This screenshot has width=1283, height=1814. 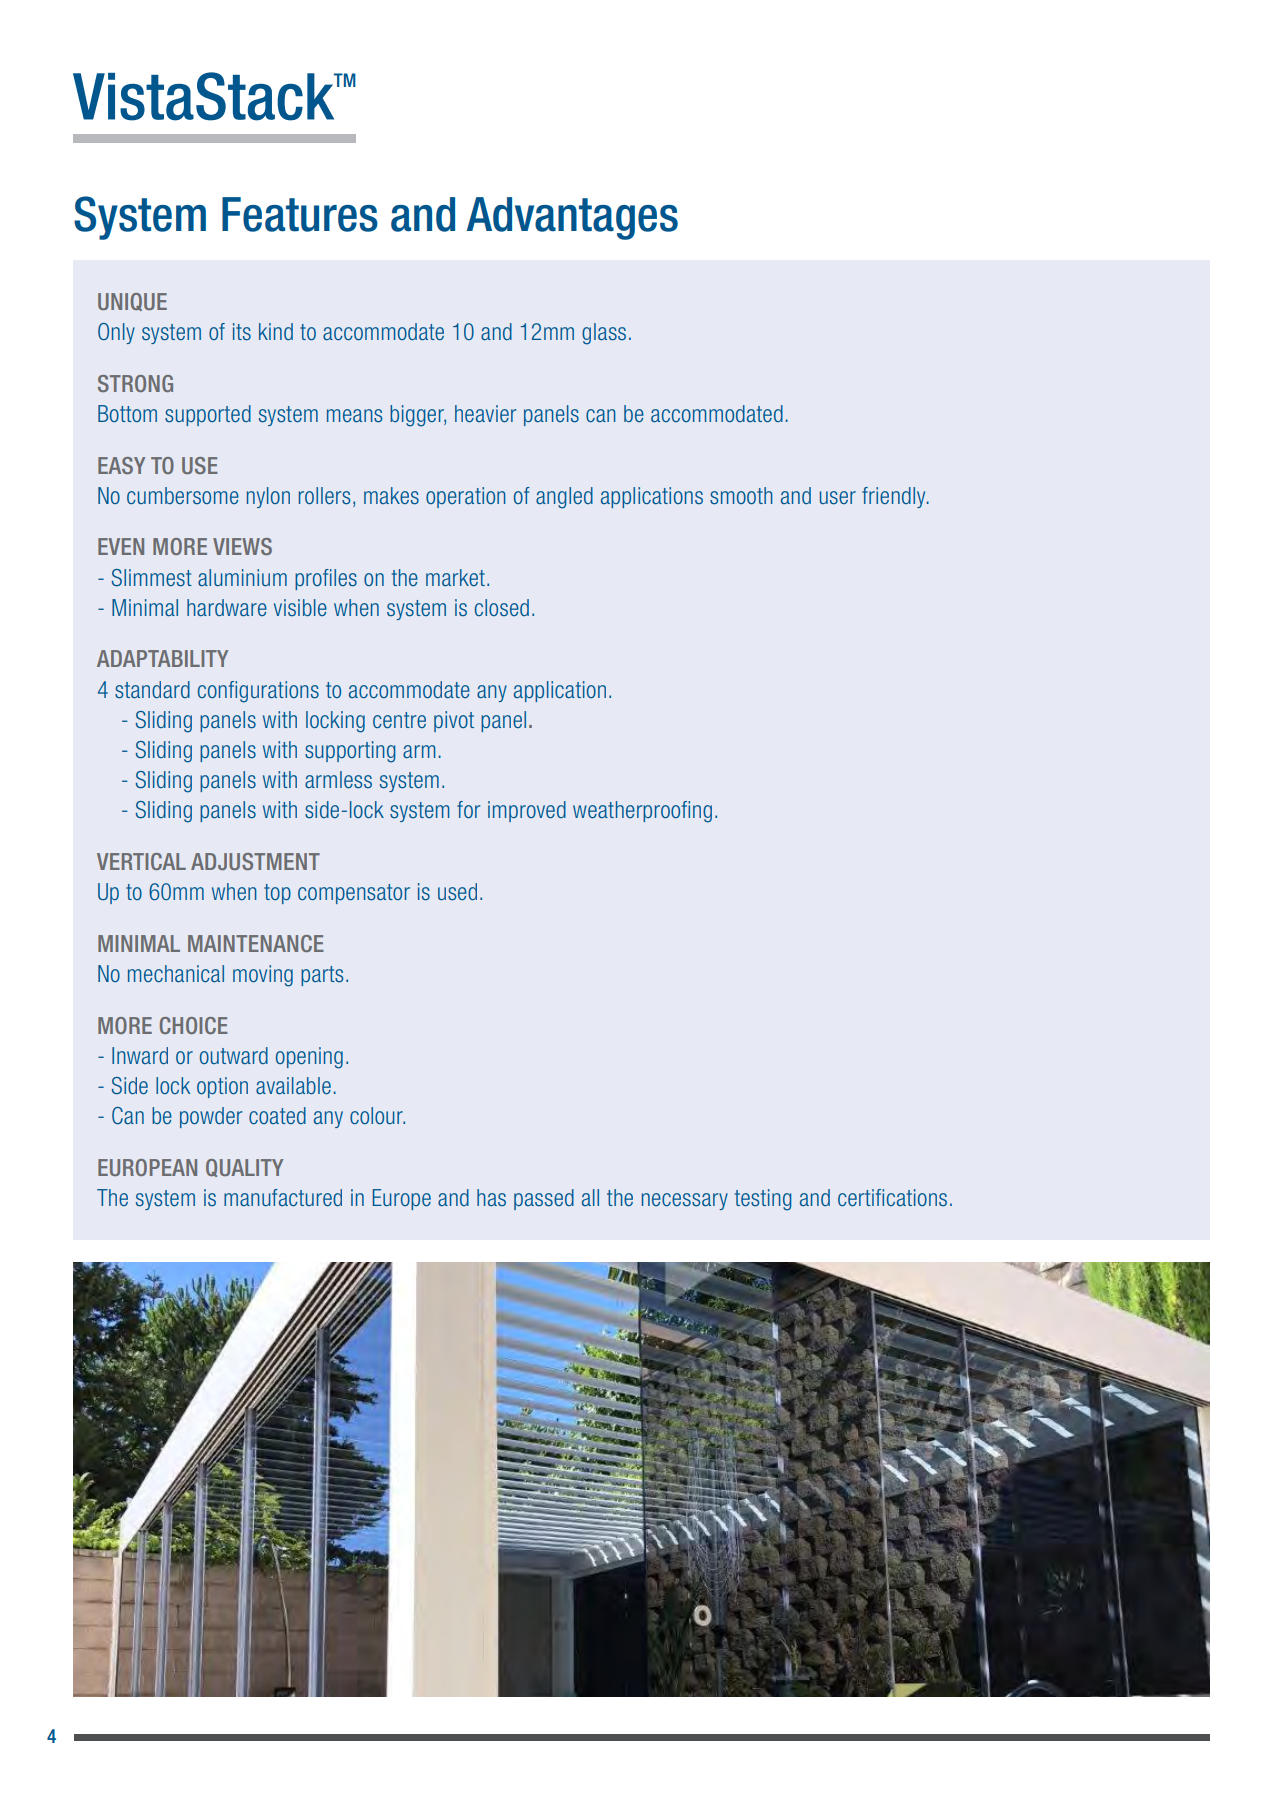 I want to click on testing, so click(x=763, y=1200).
